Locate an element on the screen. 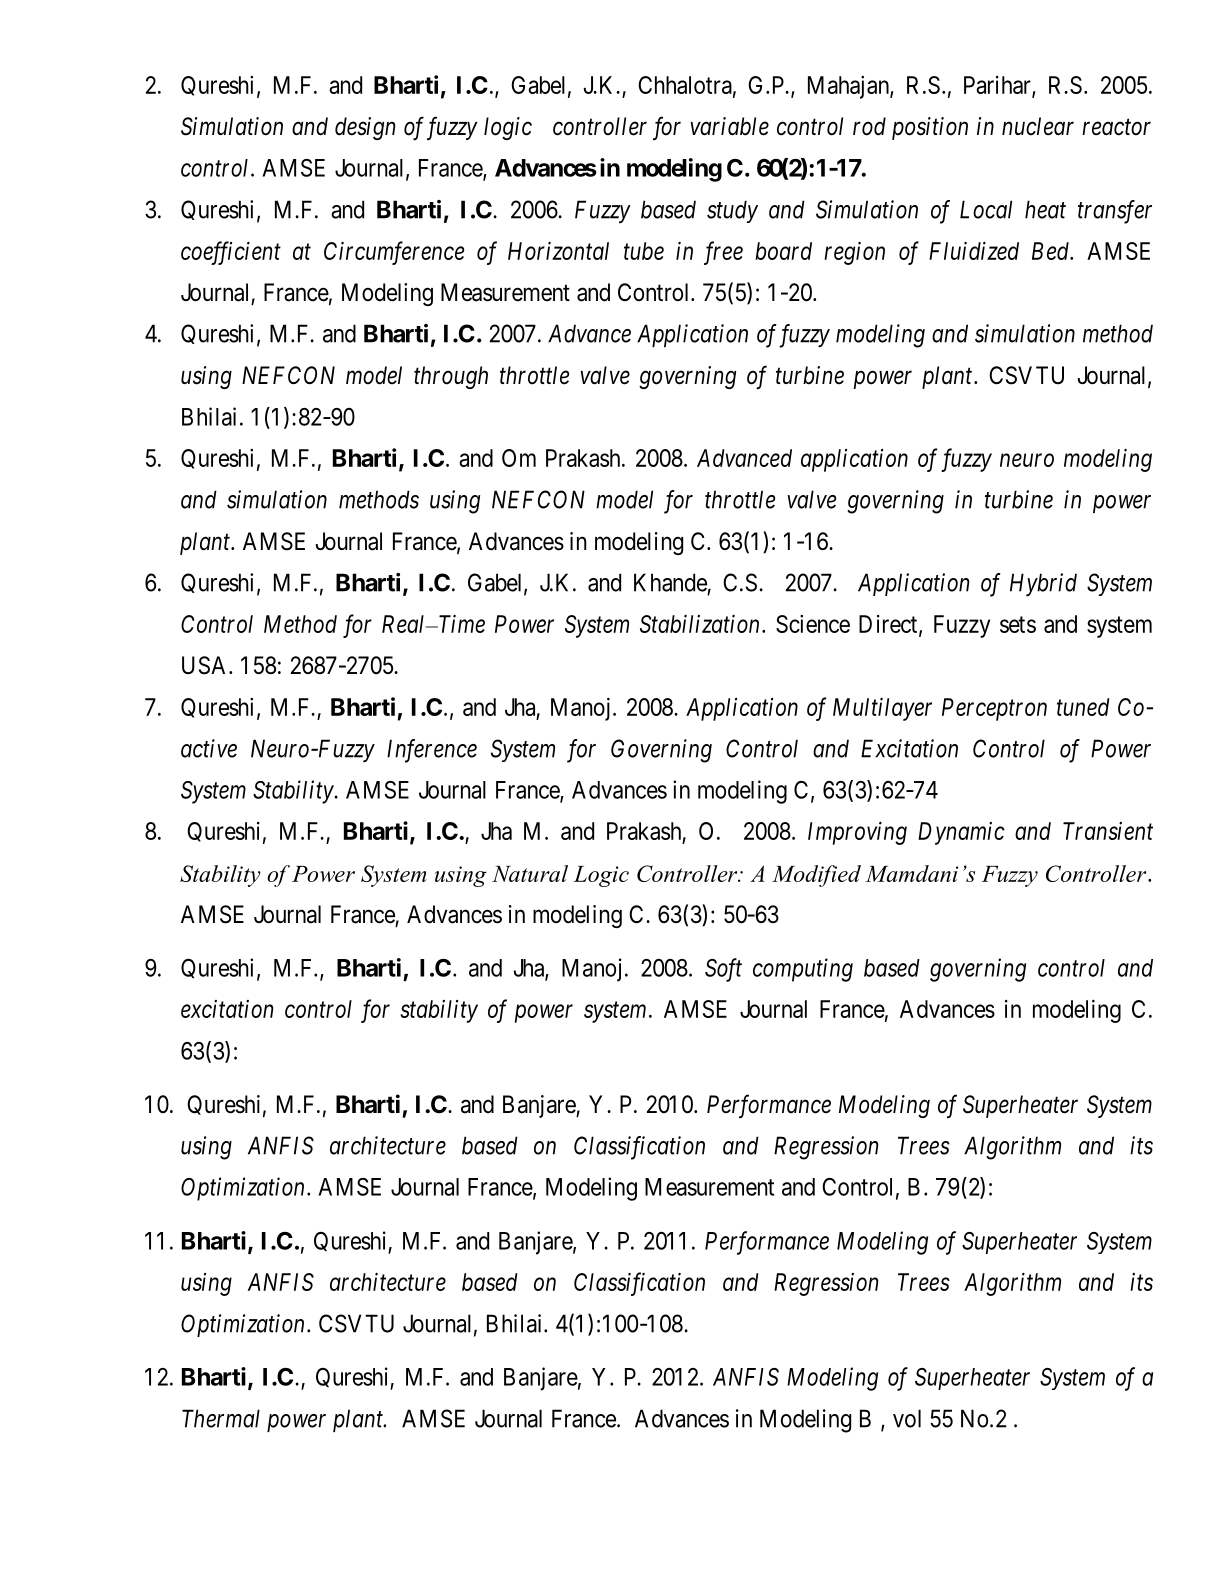 The height and width of the screenshot is (1586, 1225). variable is located at coordinates (729, 126).
